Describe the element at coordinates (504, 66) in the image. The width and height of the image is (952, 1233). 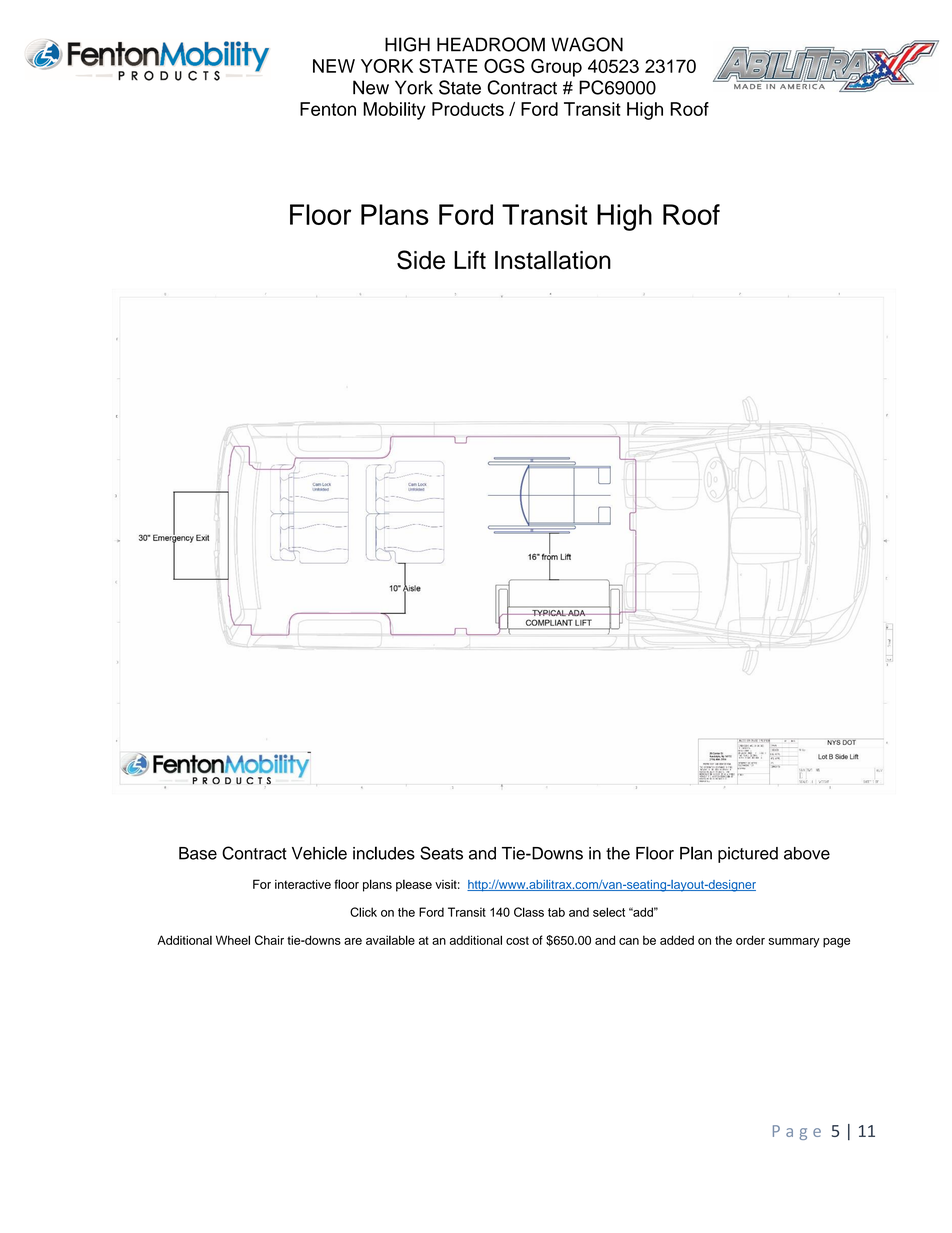
I see `OGS` at that location.
